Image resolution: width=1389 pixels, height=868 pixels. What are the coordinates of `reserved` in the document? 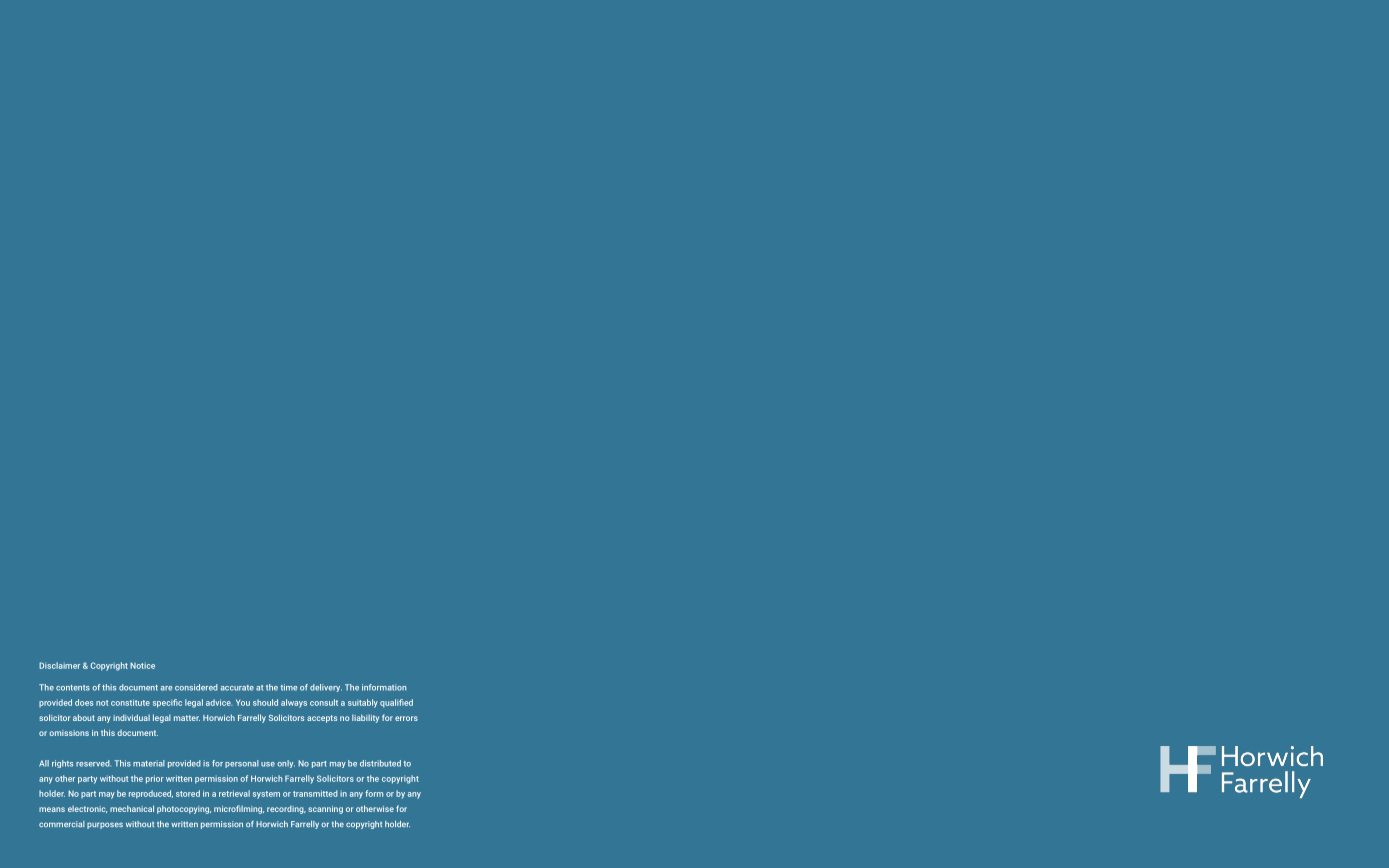 It's located at (93, 763).
